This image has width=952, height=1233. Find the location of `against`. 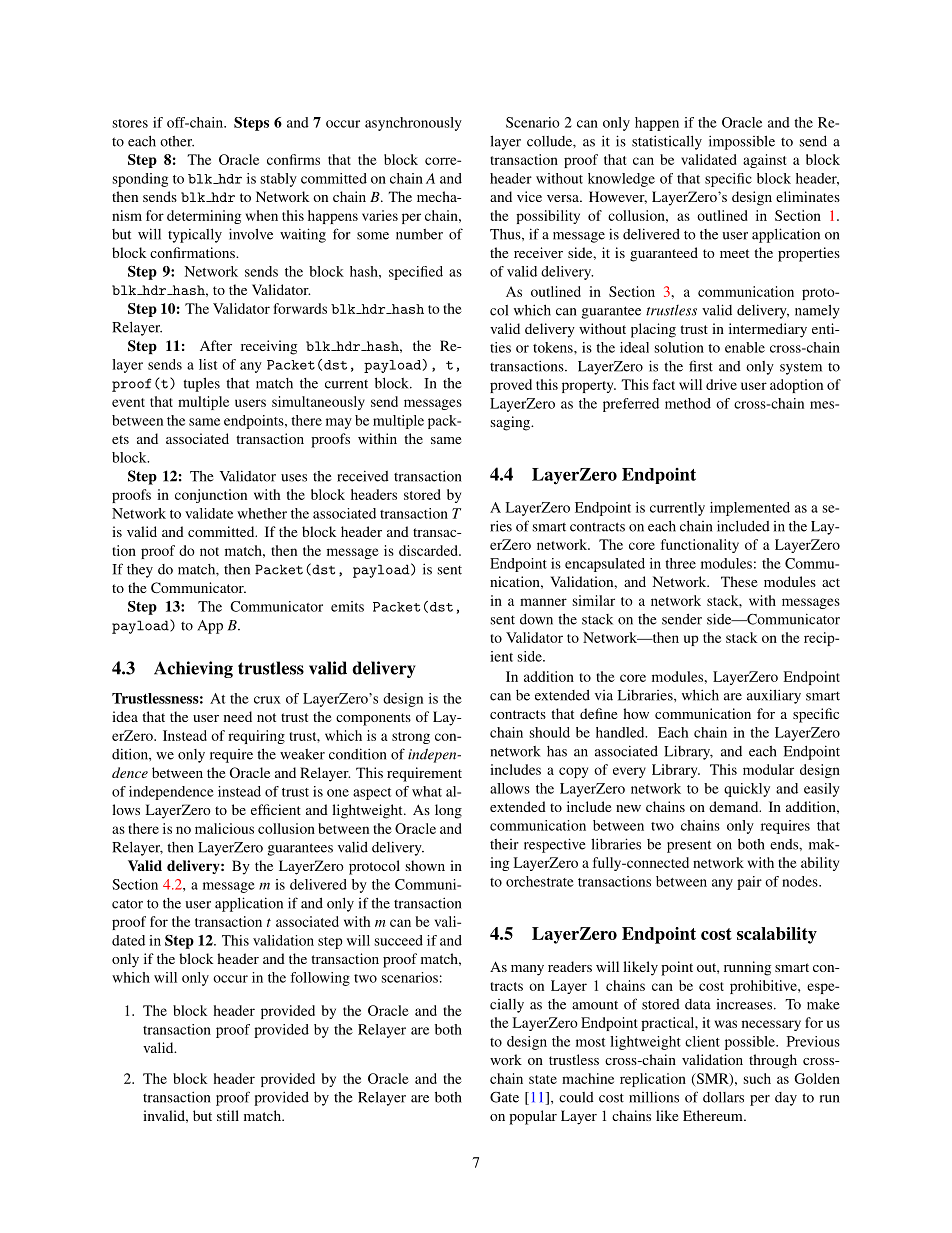

against is located at coordinates (764, 161).
